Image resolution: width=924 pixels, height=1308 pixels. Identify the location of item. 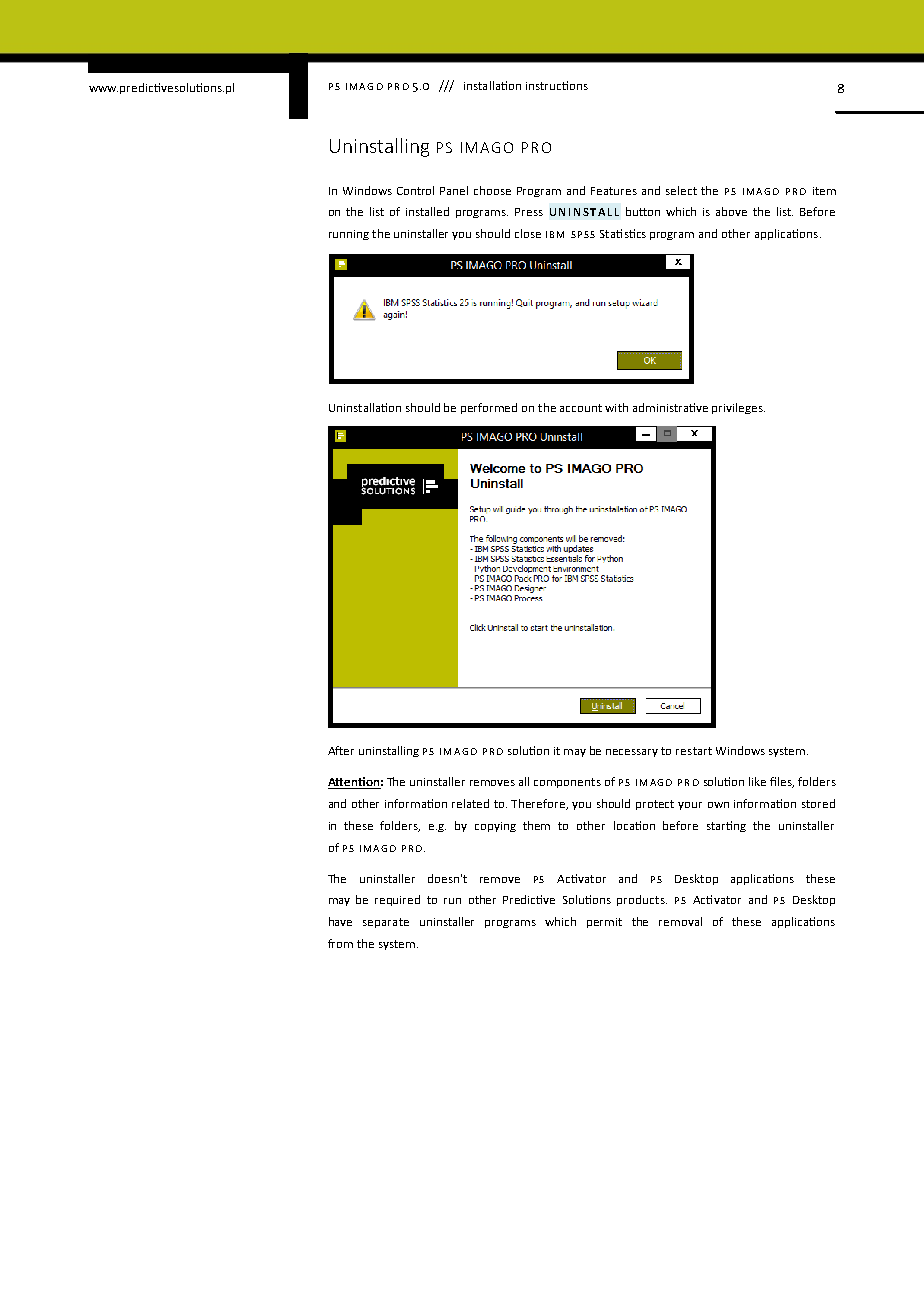
(824, 191).
